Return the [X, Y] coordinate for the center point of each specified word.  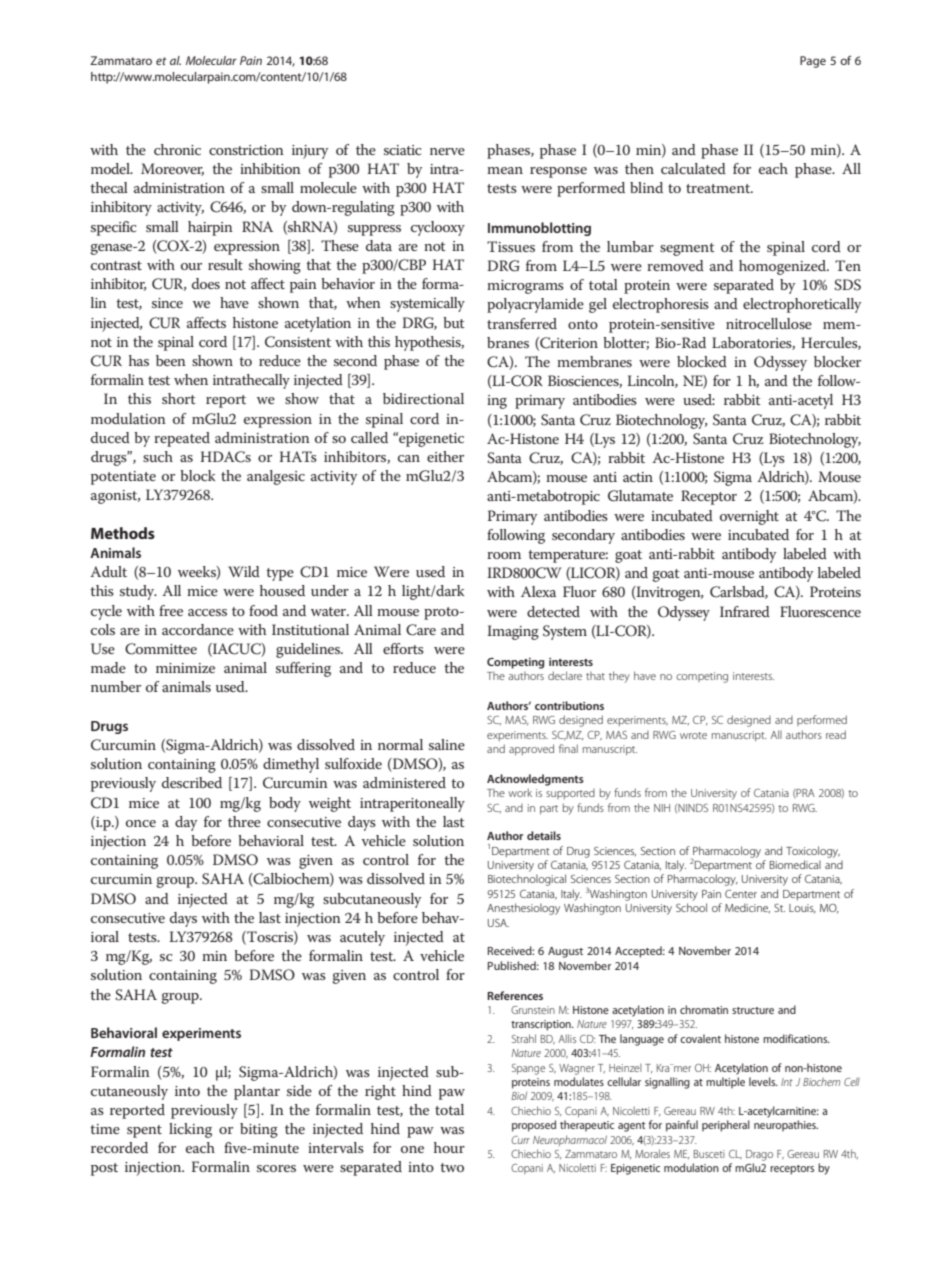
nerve [447, 151]
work [520, 792]
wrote [693, 735]
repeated [182, 439]
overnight [749, 517]
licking [190, 1130]
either [445, 456]
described [192, 782]
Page [813, 62]
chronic [177, 149]
